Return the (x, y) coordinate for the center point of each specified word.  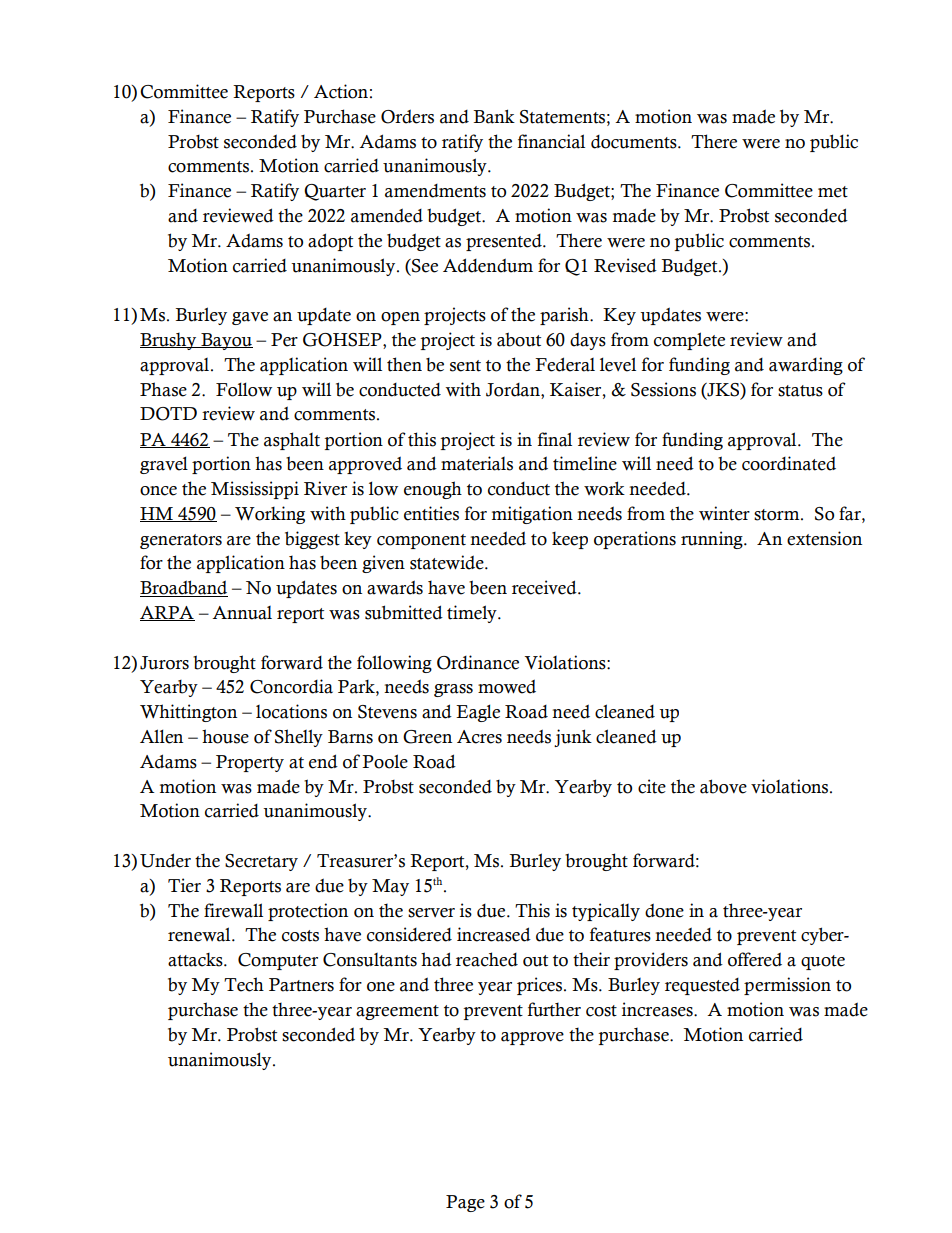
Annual (242, 613)
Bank (494, 116)
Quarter (335, 192)
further (554, 1009)
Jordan (514, 391)
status (800, 391)
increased (494, 934)
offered (755, 959)
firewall (233, 910)
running (713, 540)
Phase (163, 389)
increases (658, 1009)
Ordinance (478, 662)
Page (465, 1203)
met (833, 192)
